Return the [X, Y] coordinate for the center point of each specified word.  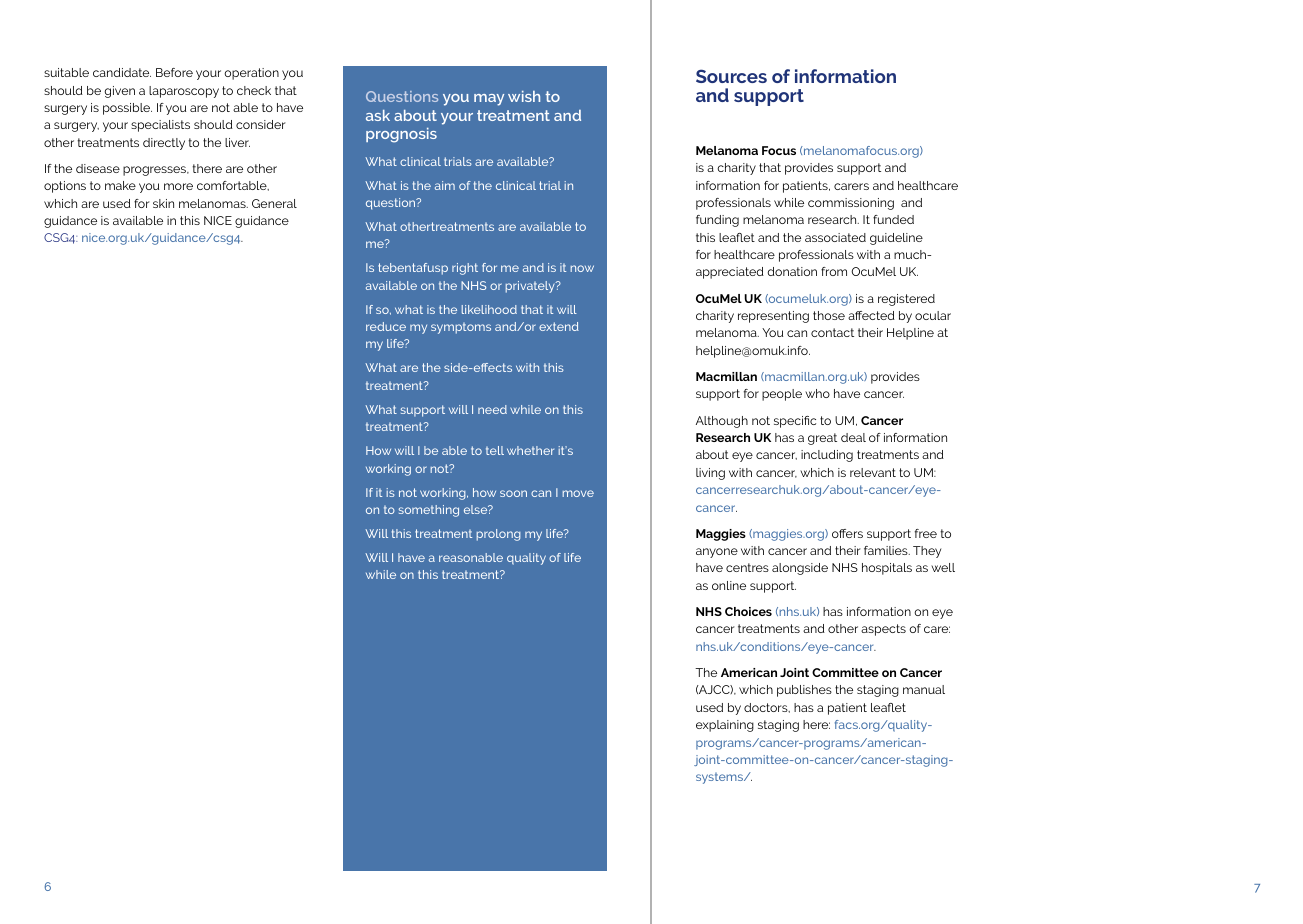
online [729, 585]
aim [445, 185]
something [429, 511]
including [827, 456]
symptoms [461, 328]
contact [832, 332]
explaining [725, 726]
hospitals [887, 569]
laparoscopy [184, 92]
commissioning [851, 204]
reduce [386, 326]
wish [524, 96]
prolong [499, 535]
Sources [731, 76]
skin [163, 203]
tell [495, 450]
